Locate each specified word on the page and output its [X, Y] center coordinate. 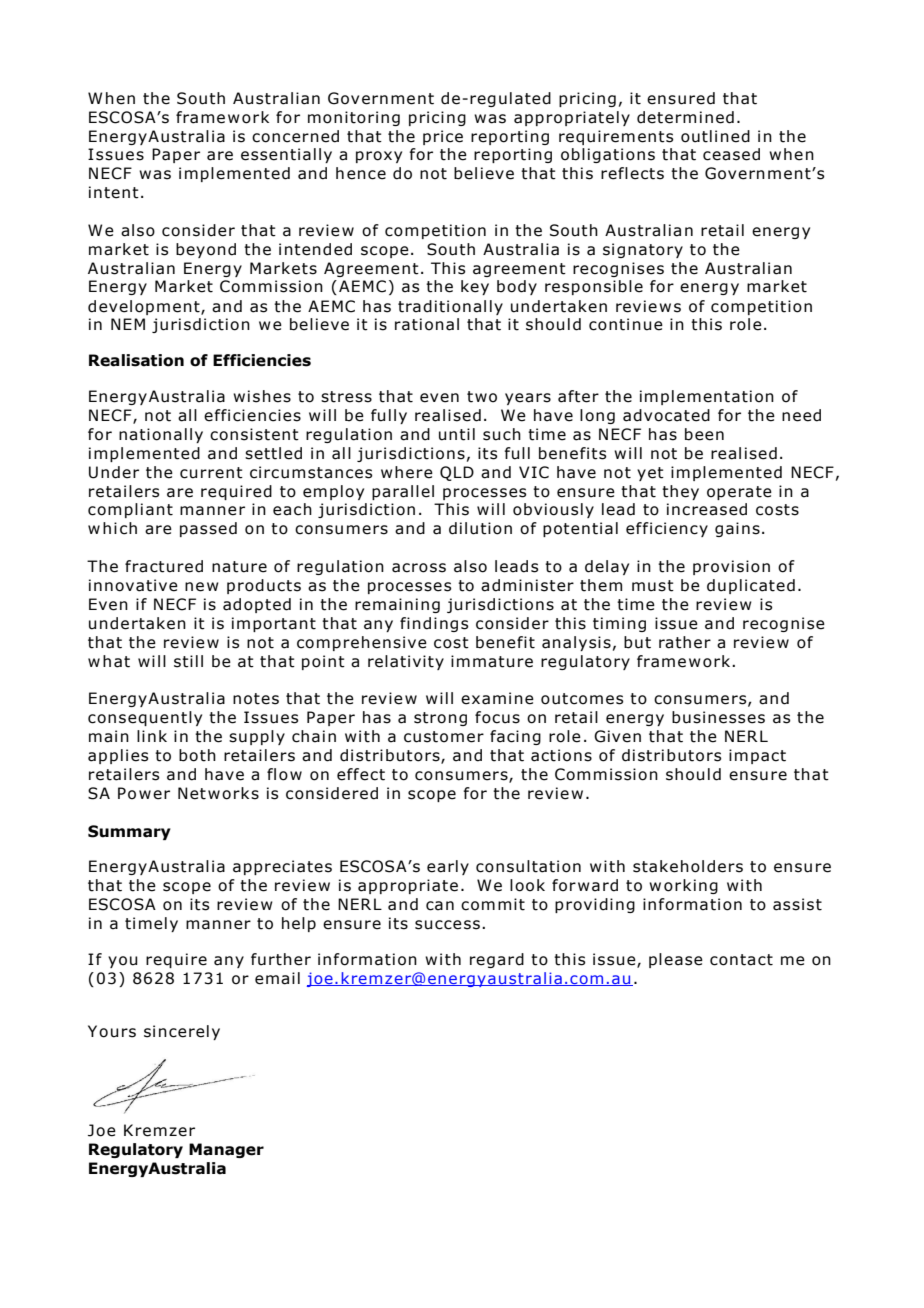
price [443, 137]
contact [741, 960]
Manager [226, 1150]
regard [497, 960]
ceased [731, 154]
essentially [286, 155]
